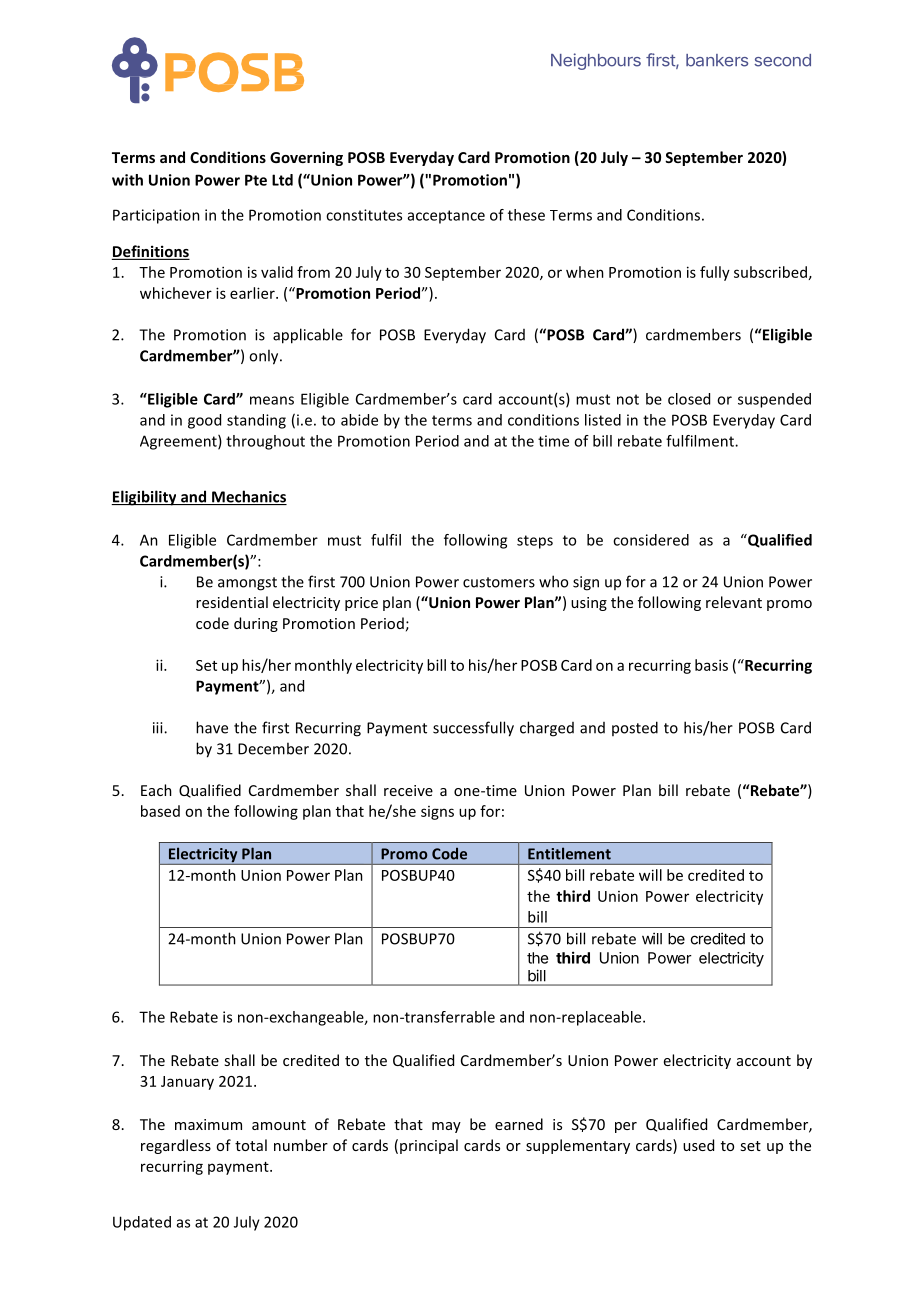  What do you see at coordinates (711, 665) in the image?
I see `basis` at bounding box center [711, 665].
